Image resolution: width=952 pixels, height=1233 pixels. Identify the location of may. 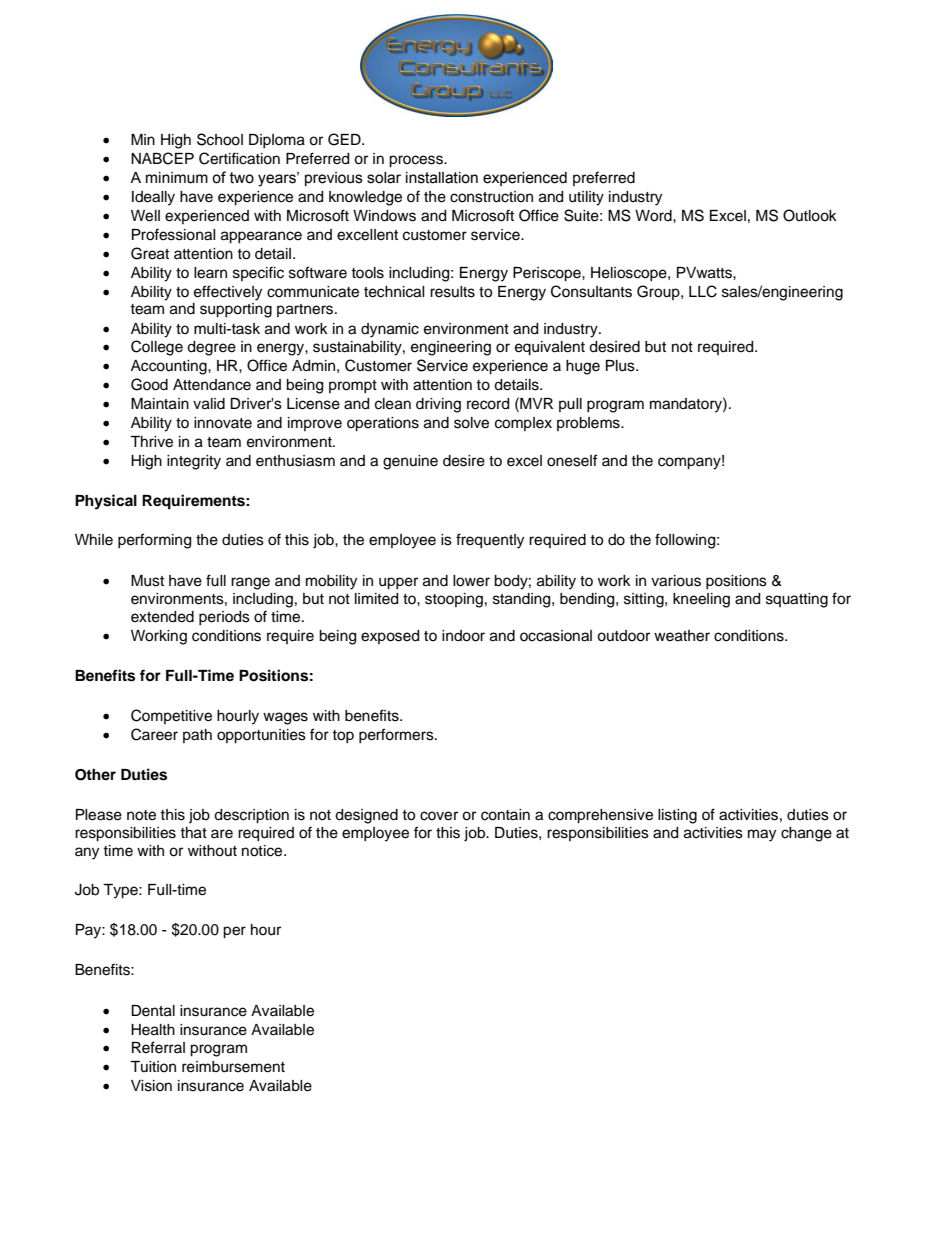
(762, 835).
